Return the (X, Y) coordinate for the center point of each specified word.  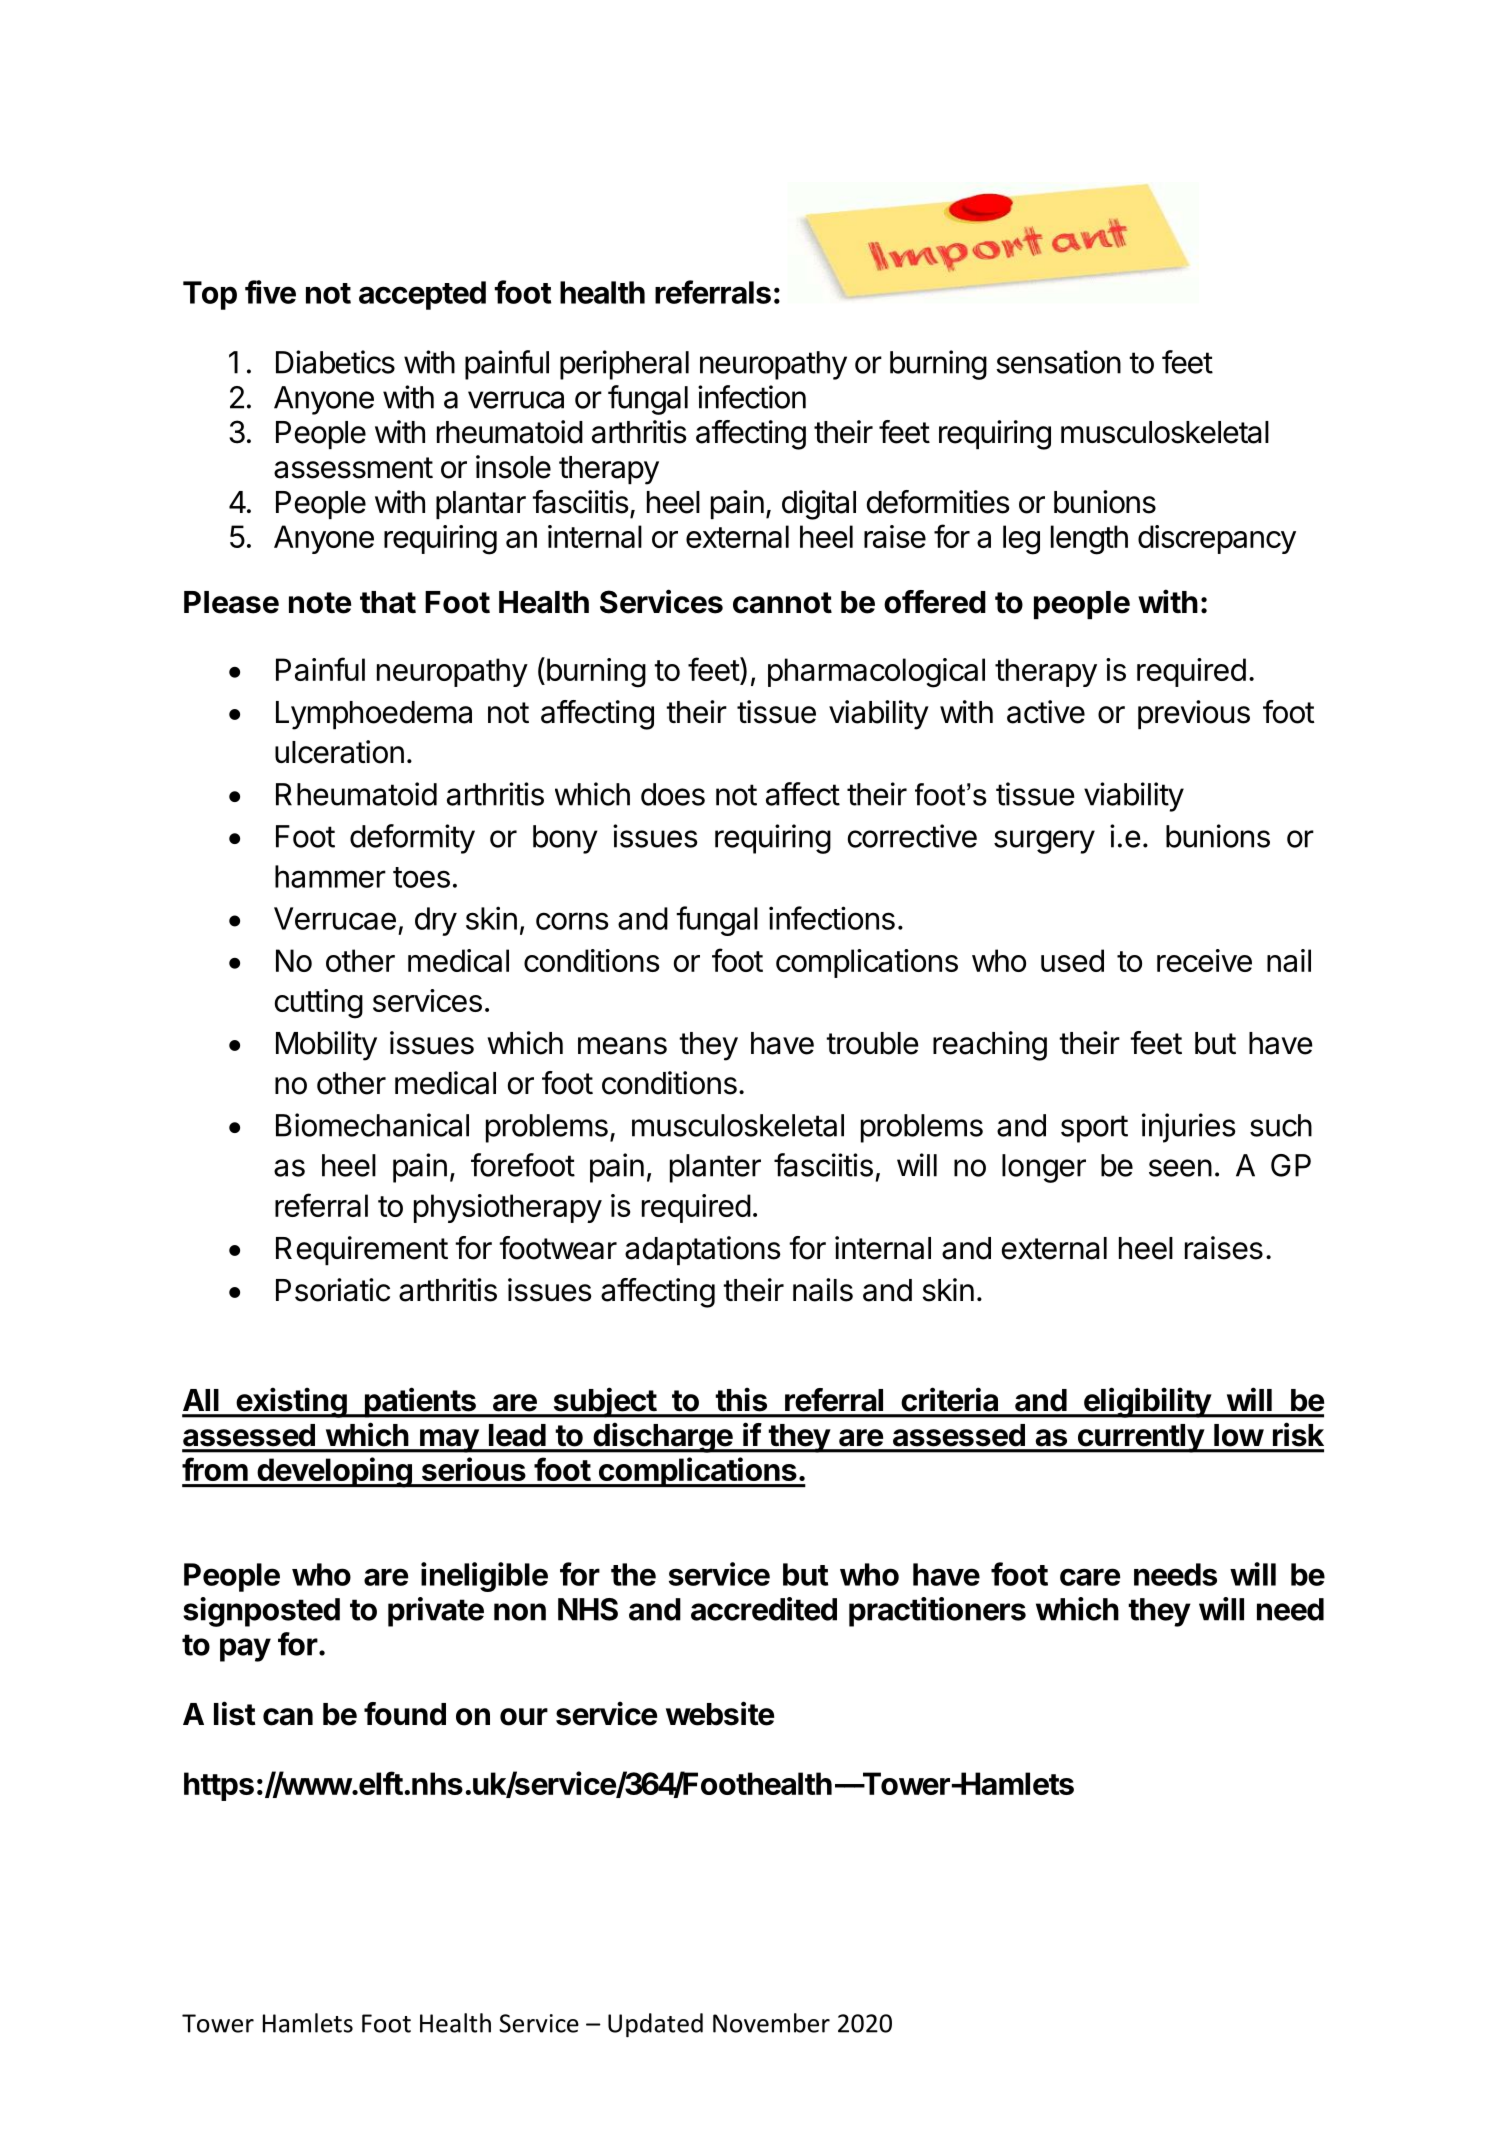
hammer (330, 876)
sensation (1058, 362)
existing (291, 1402)
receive (1204, 960)
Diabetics (335, 362)
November (771, 2023)
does (673, 794)
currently (1140, 1438)
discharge (662, 1437)
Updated (655, 2025)
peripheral (624, 365)
